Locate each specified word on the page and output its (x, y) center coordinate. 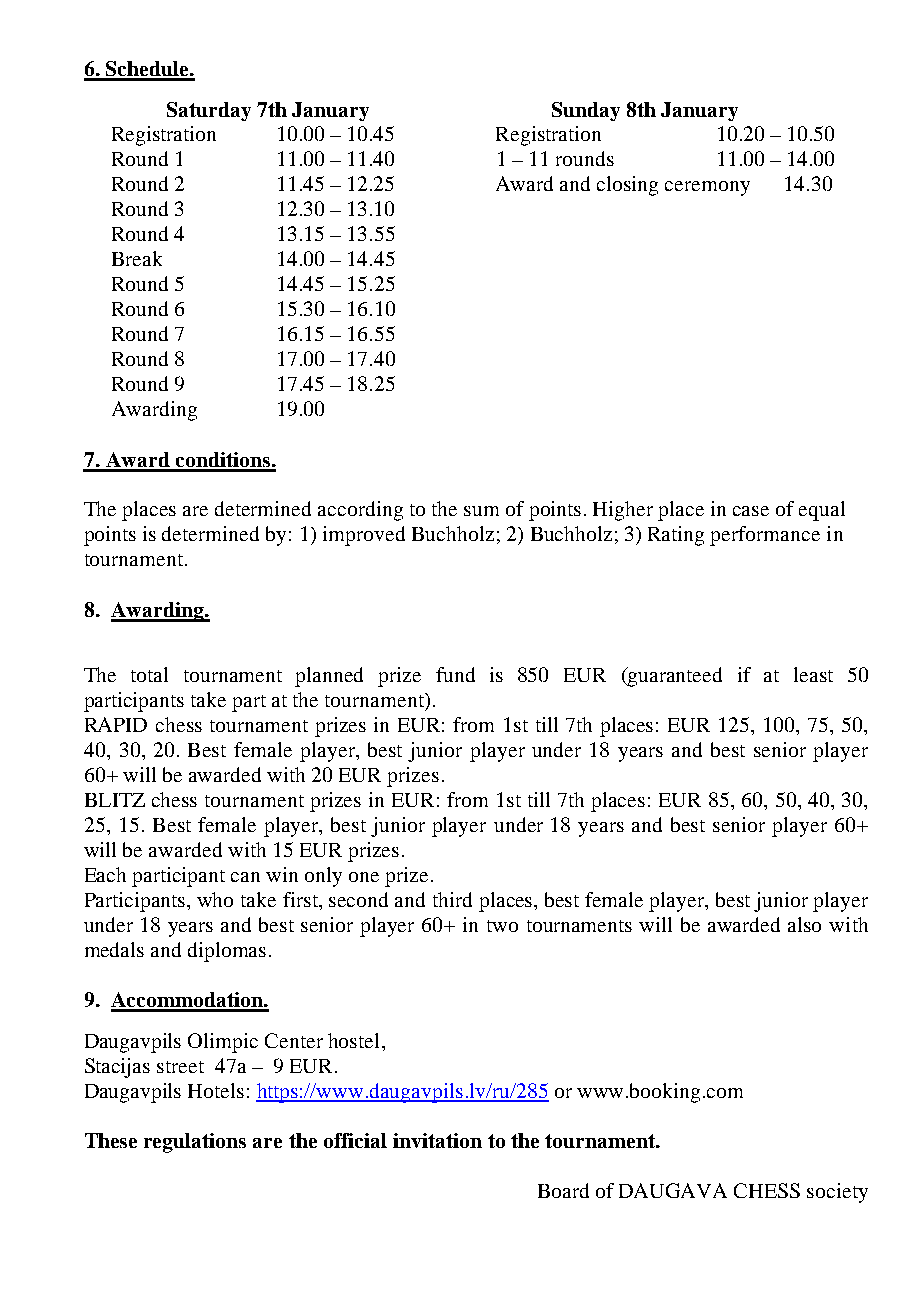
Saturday (209, 111)
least (813, 674)
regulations (195, 1143)
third (452, 899)
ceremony (707, 188)
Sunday (586, 111)
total (149, 674)
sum (481, 511)
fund (455, 674)
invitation (437, 1140)
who (215, 899)
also (804, 924)
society (837, 1193)
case (751, 511)
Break (137, 258)
